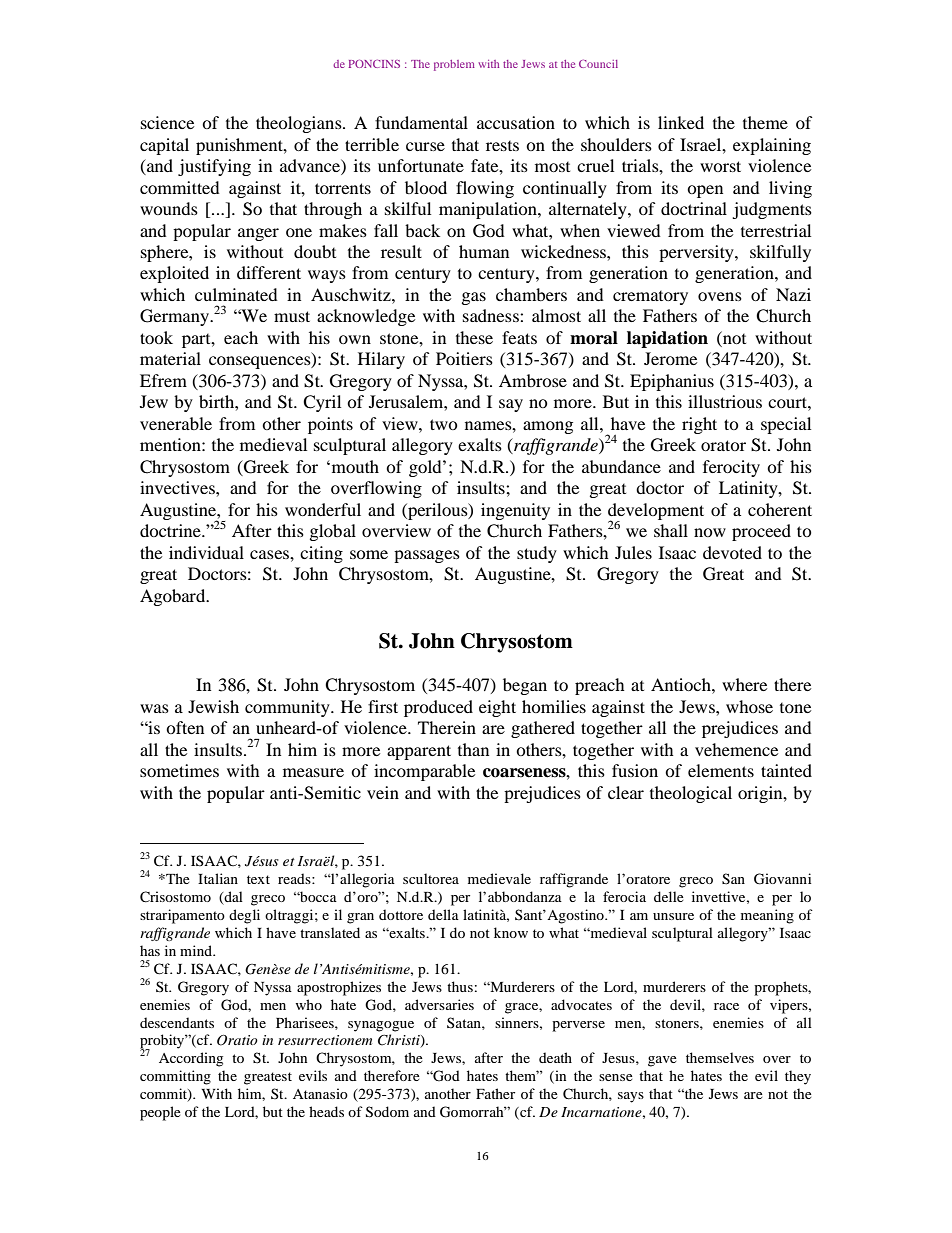 This screenshot has height=1233, width=952. Describe the element at coordinates (191, 1059) in the screenshot. I see `According` at that location.
